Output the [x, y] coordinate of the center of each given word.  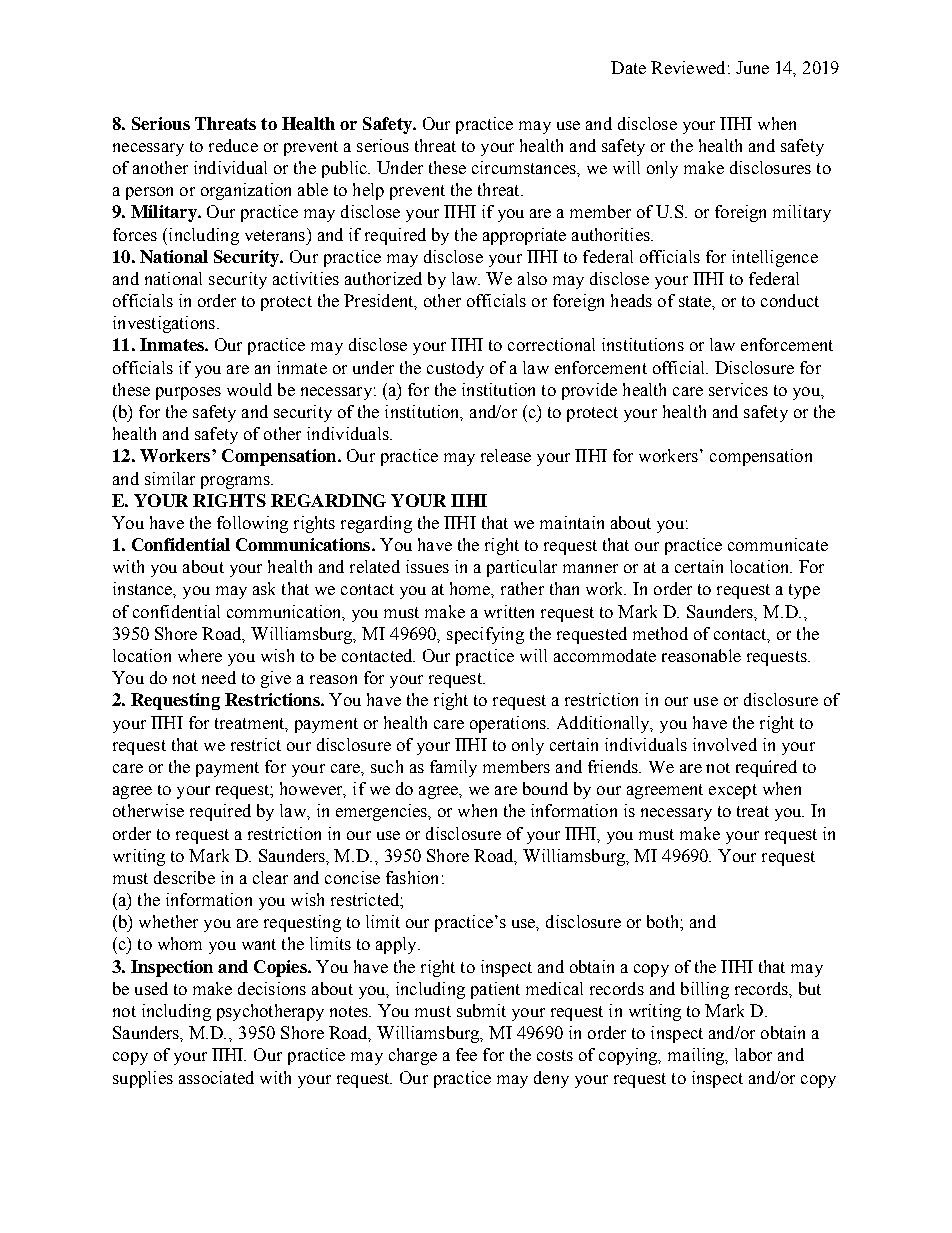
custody [455, 369]
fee [466, 1054]
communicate [778, 544]
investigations [164, 324]
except [733, 791]
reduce [233, 145]
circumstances [525, 167]
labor [753, 1054]
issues [427, 566]
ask [264, 588]
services [738, 389]
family [453, 768]
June [752, 67]
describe [184, 877]
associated [216, 1077]
